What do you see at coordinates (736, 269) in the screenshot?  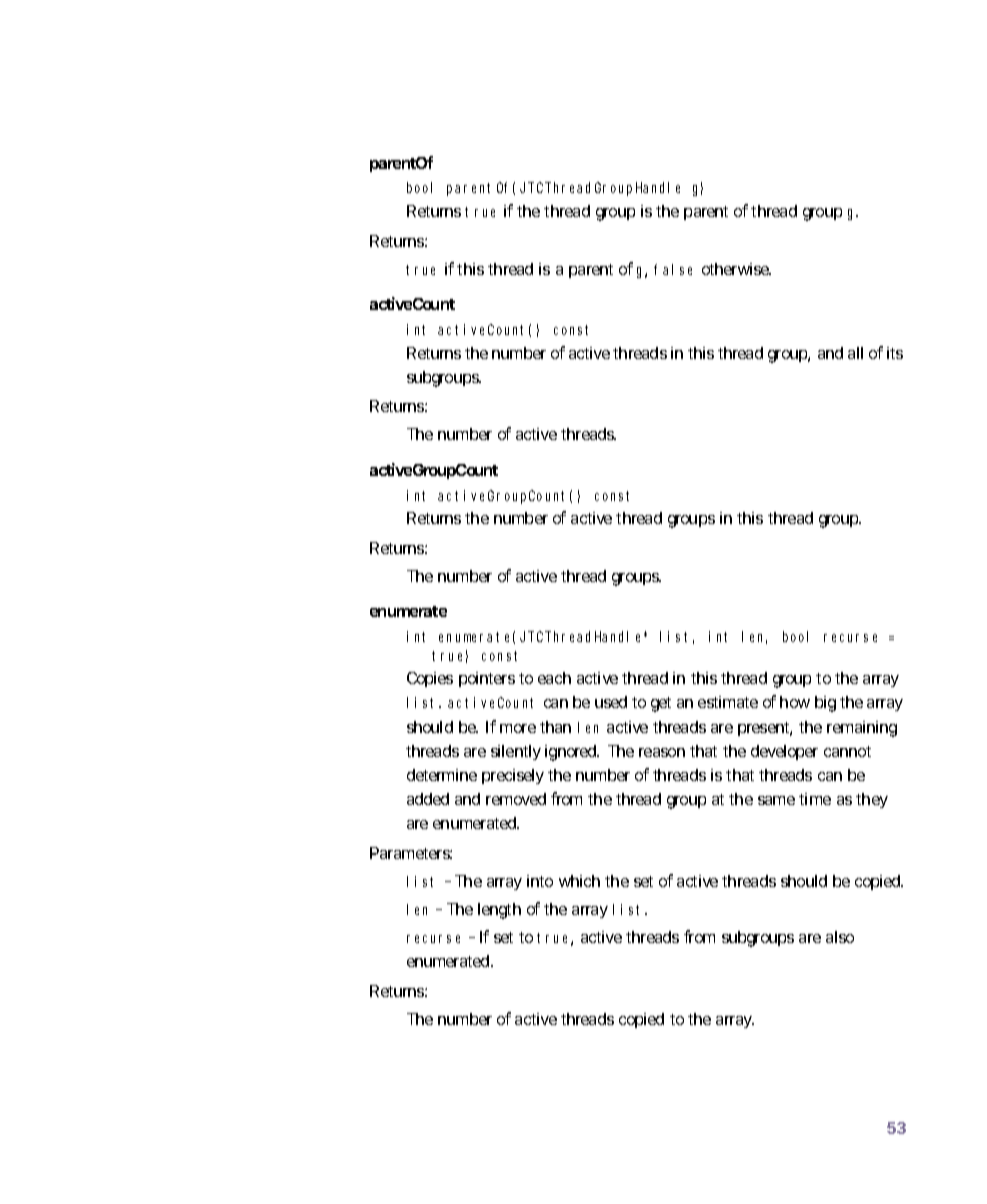 I see `otherwise` at bounding box center [736, 269].
